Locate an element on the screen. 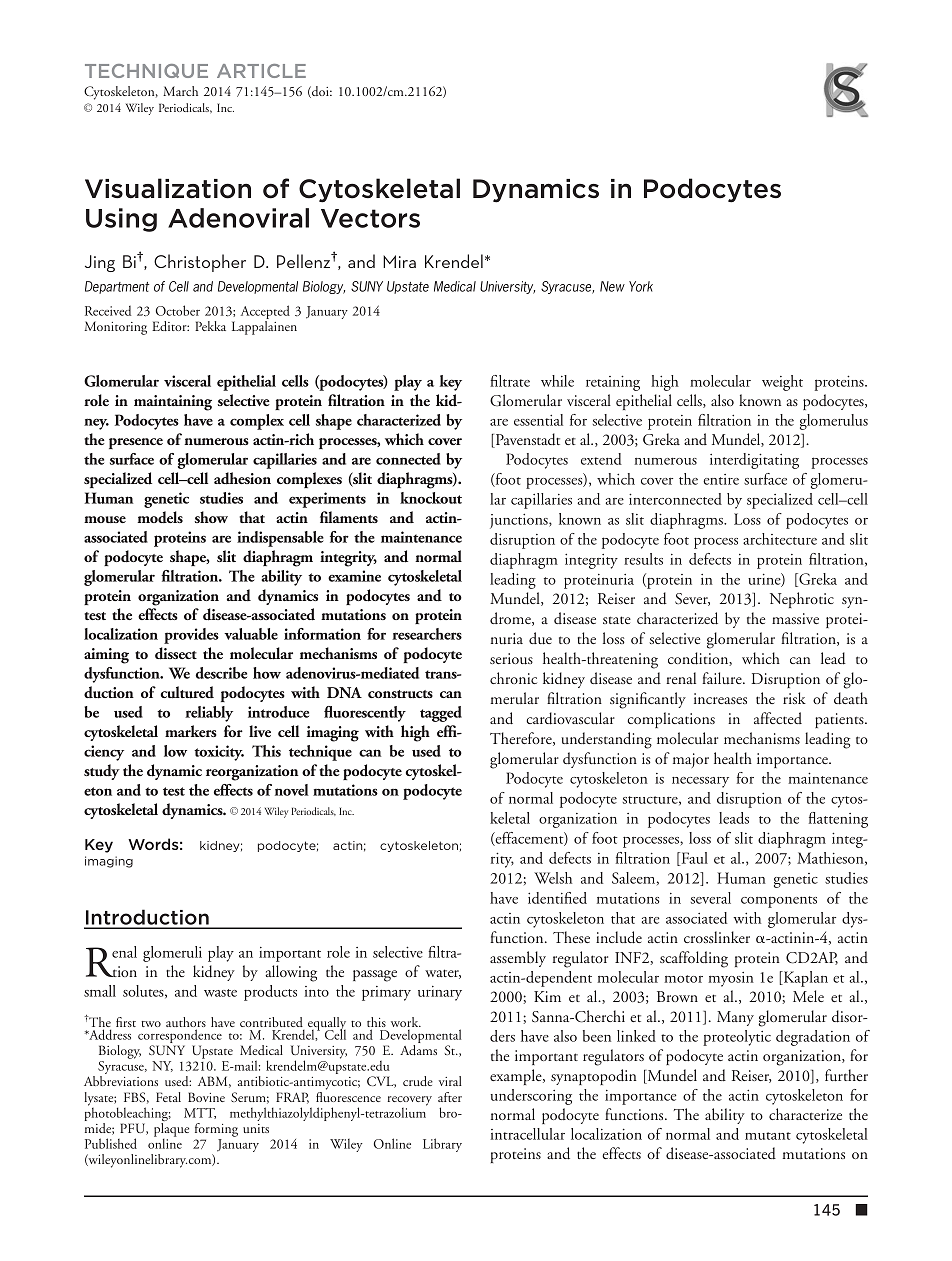 This screenshot has height=1261, width=952. York is located at coordinates (641, 286).
